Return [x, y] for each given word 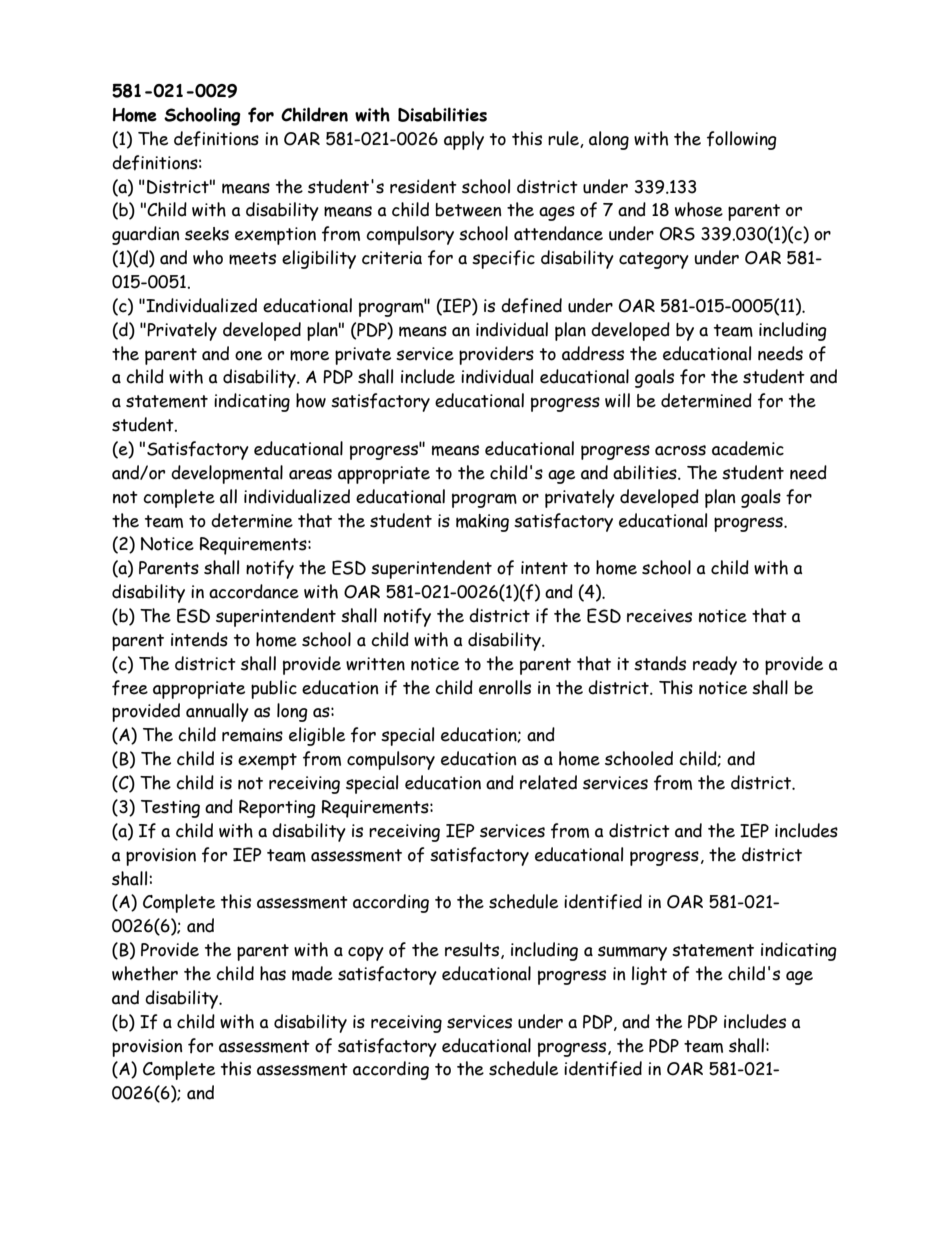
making [482, 523]
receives [659, 616]
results [473, 950]
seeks [207, 234]
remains [252, 735]
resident [423, 186]
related [548, 782]
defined [531, 306]
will [617, 400]
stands [660, 663]
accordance [254, 591]
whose [699, 209]
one [248, 356]
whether [145, 973]
